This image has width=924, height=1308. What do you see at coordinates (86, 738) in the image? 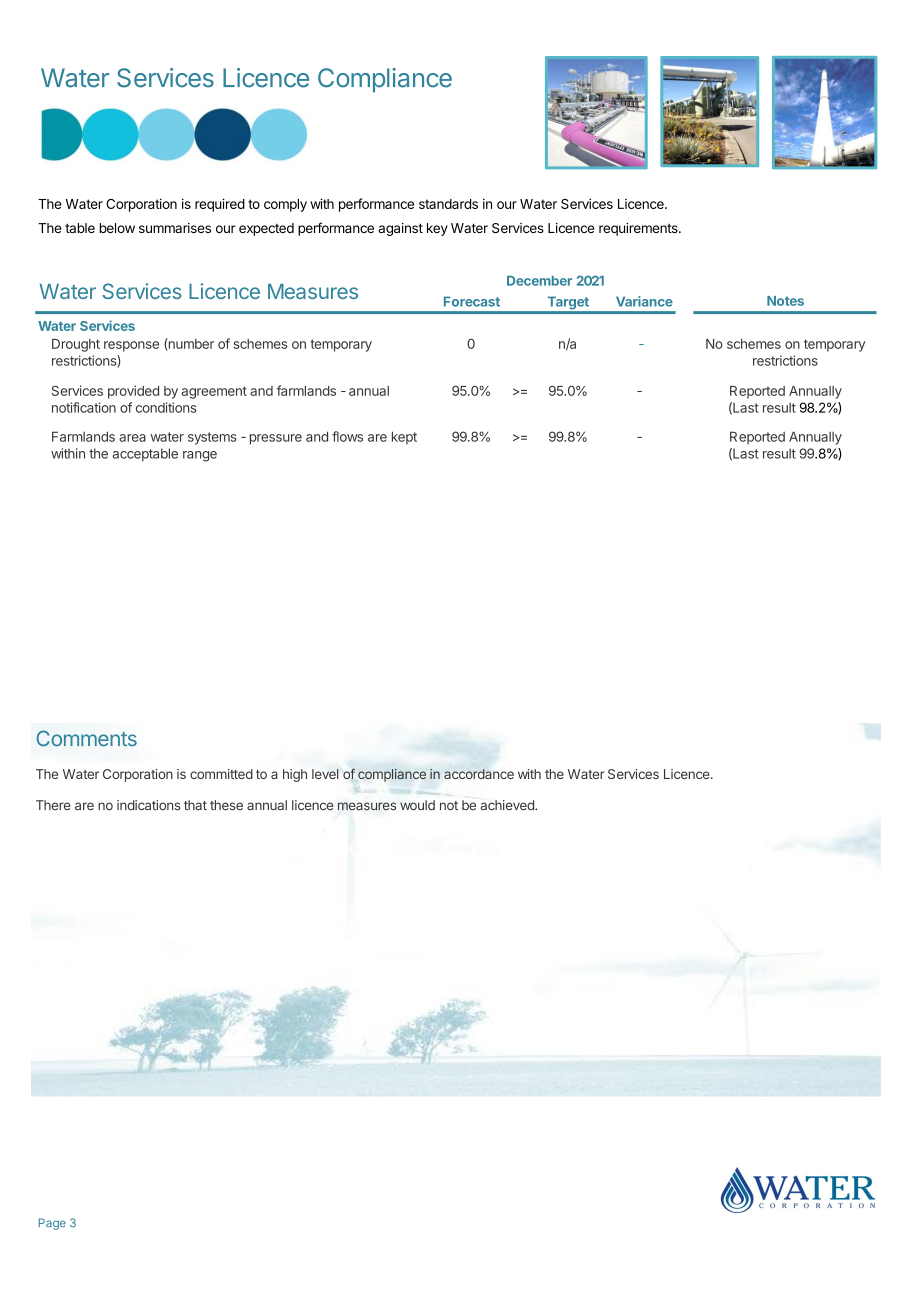
I see `Comments` at bounding box center [86, 738].
